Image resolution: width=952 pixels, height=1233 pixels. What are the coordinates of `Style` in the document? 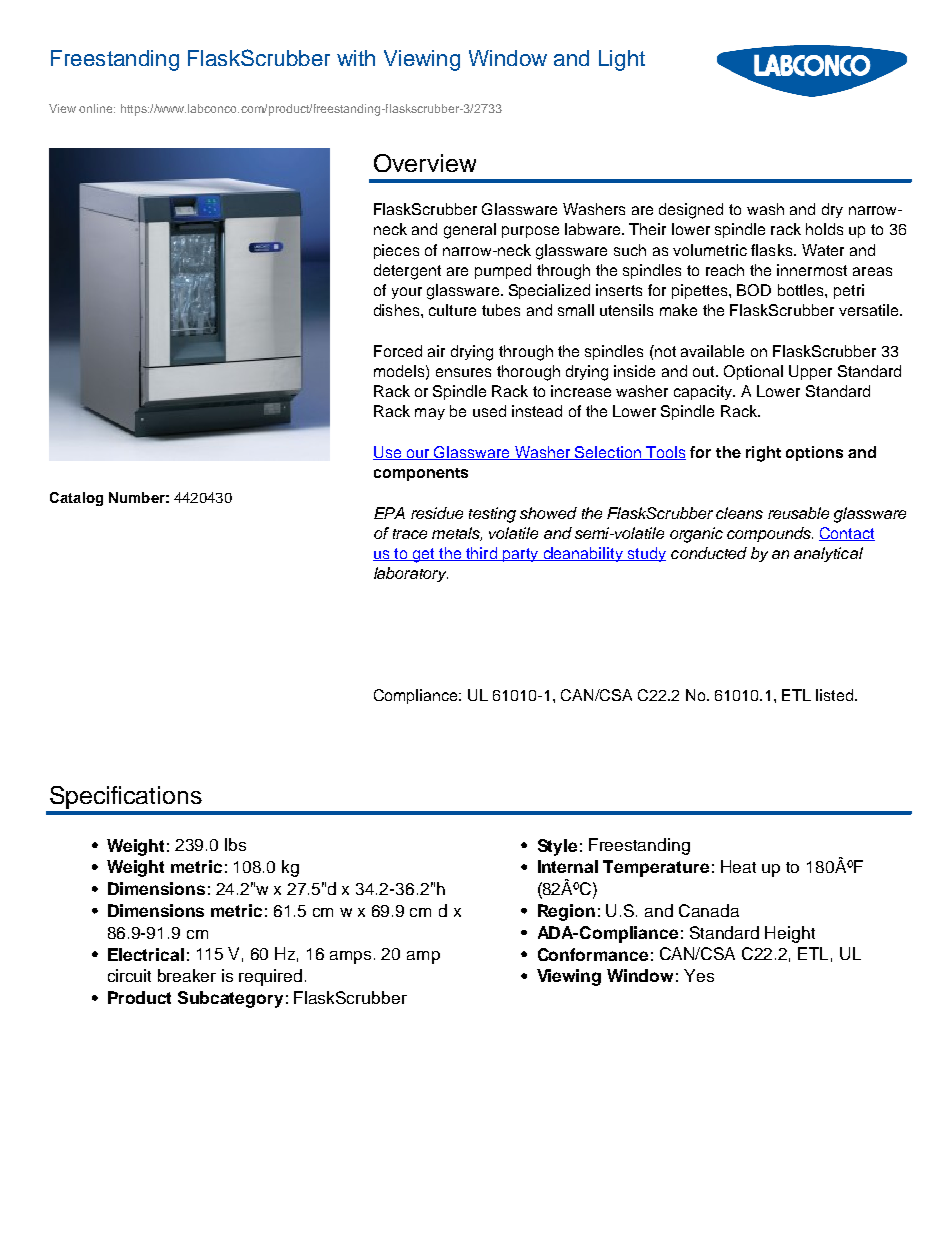 It's located at (557, 847).
